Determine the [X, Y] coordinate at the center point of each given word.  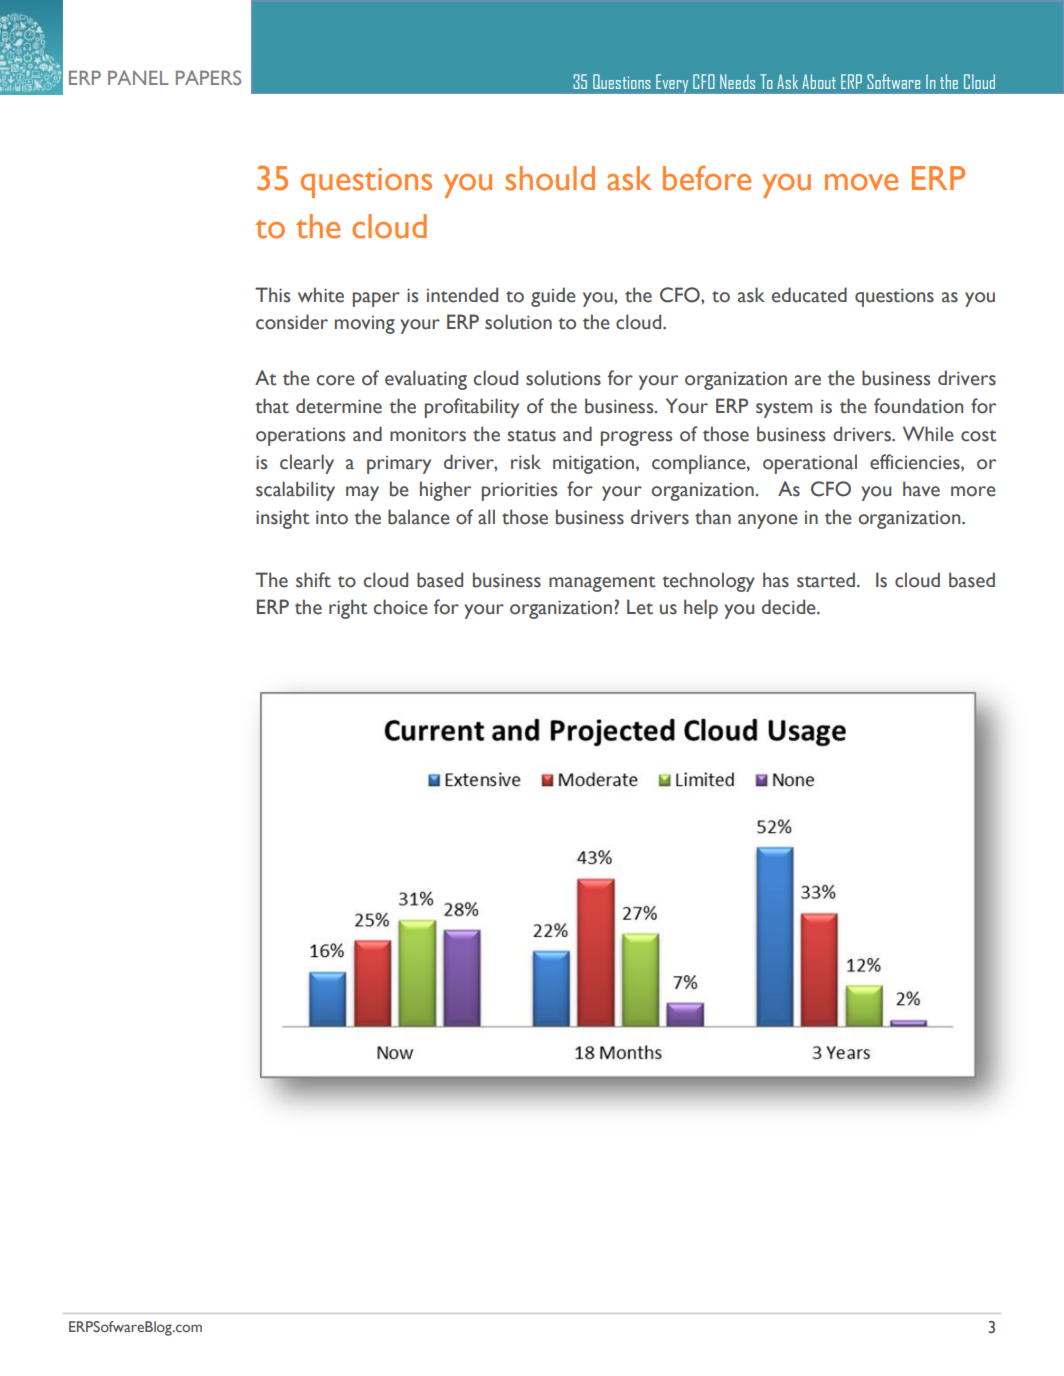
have [921, 489]
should [550, 178]
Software [893, 81]
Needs [737, 81]
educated [809, 295]
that [272, 406]
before [707, 178]
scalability [295, 491]
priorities [519, 491]
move [861, 182]
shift [313, 580]
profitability [472, 408]
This [272, 295]
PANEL [138, 77]
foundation [918, 406]
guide [553, 297]
